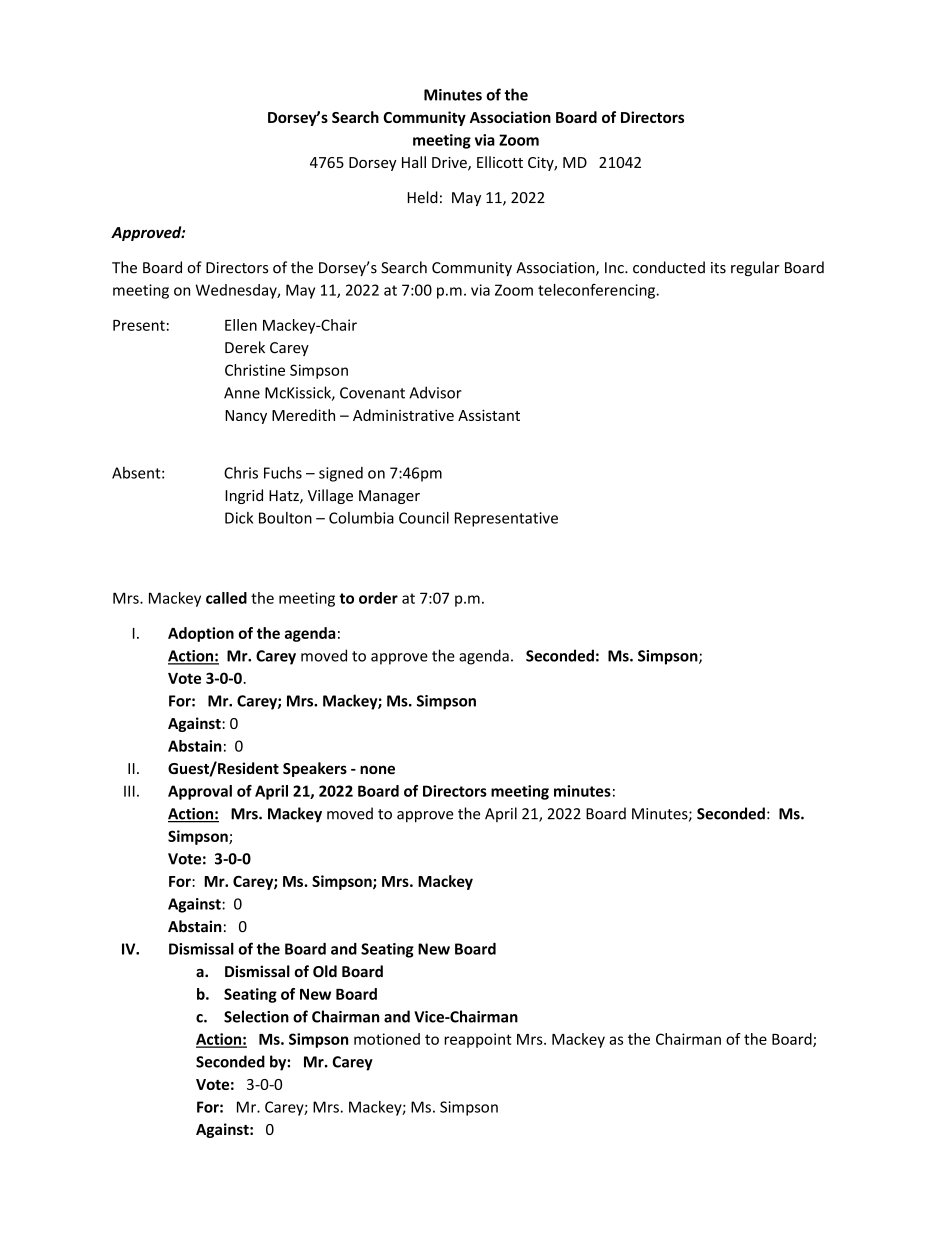 This screenshot has width=952, height=1233. Describe the element at coordinates (256, 1016) in the screenshot. I see `Selection` at that location.
